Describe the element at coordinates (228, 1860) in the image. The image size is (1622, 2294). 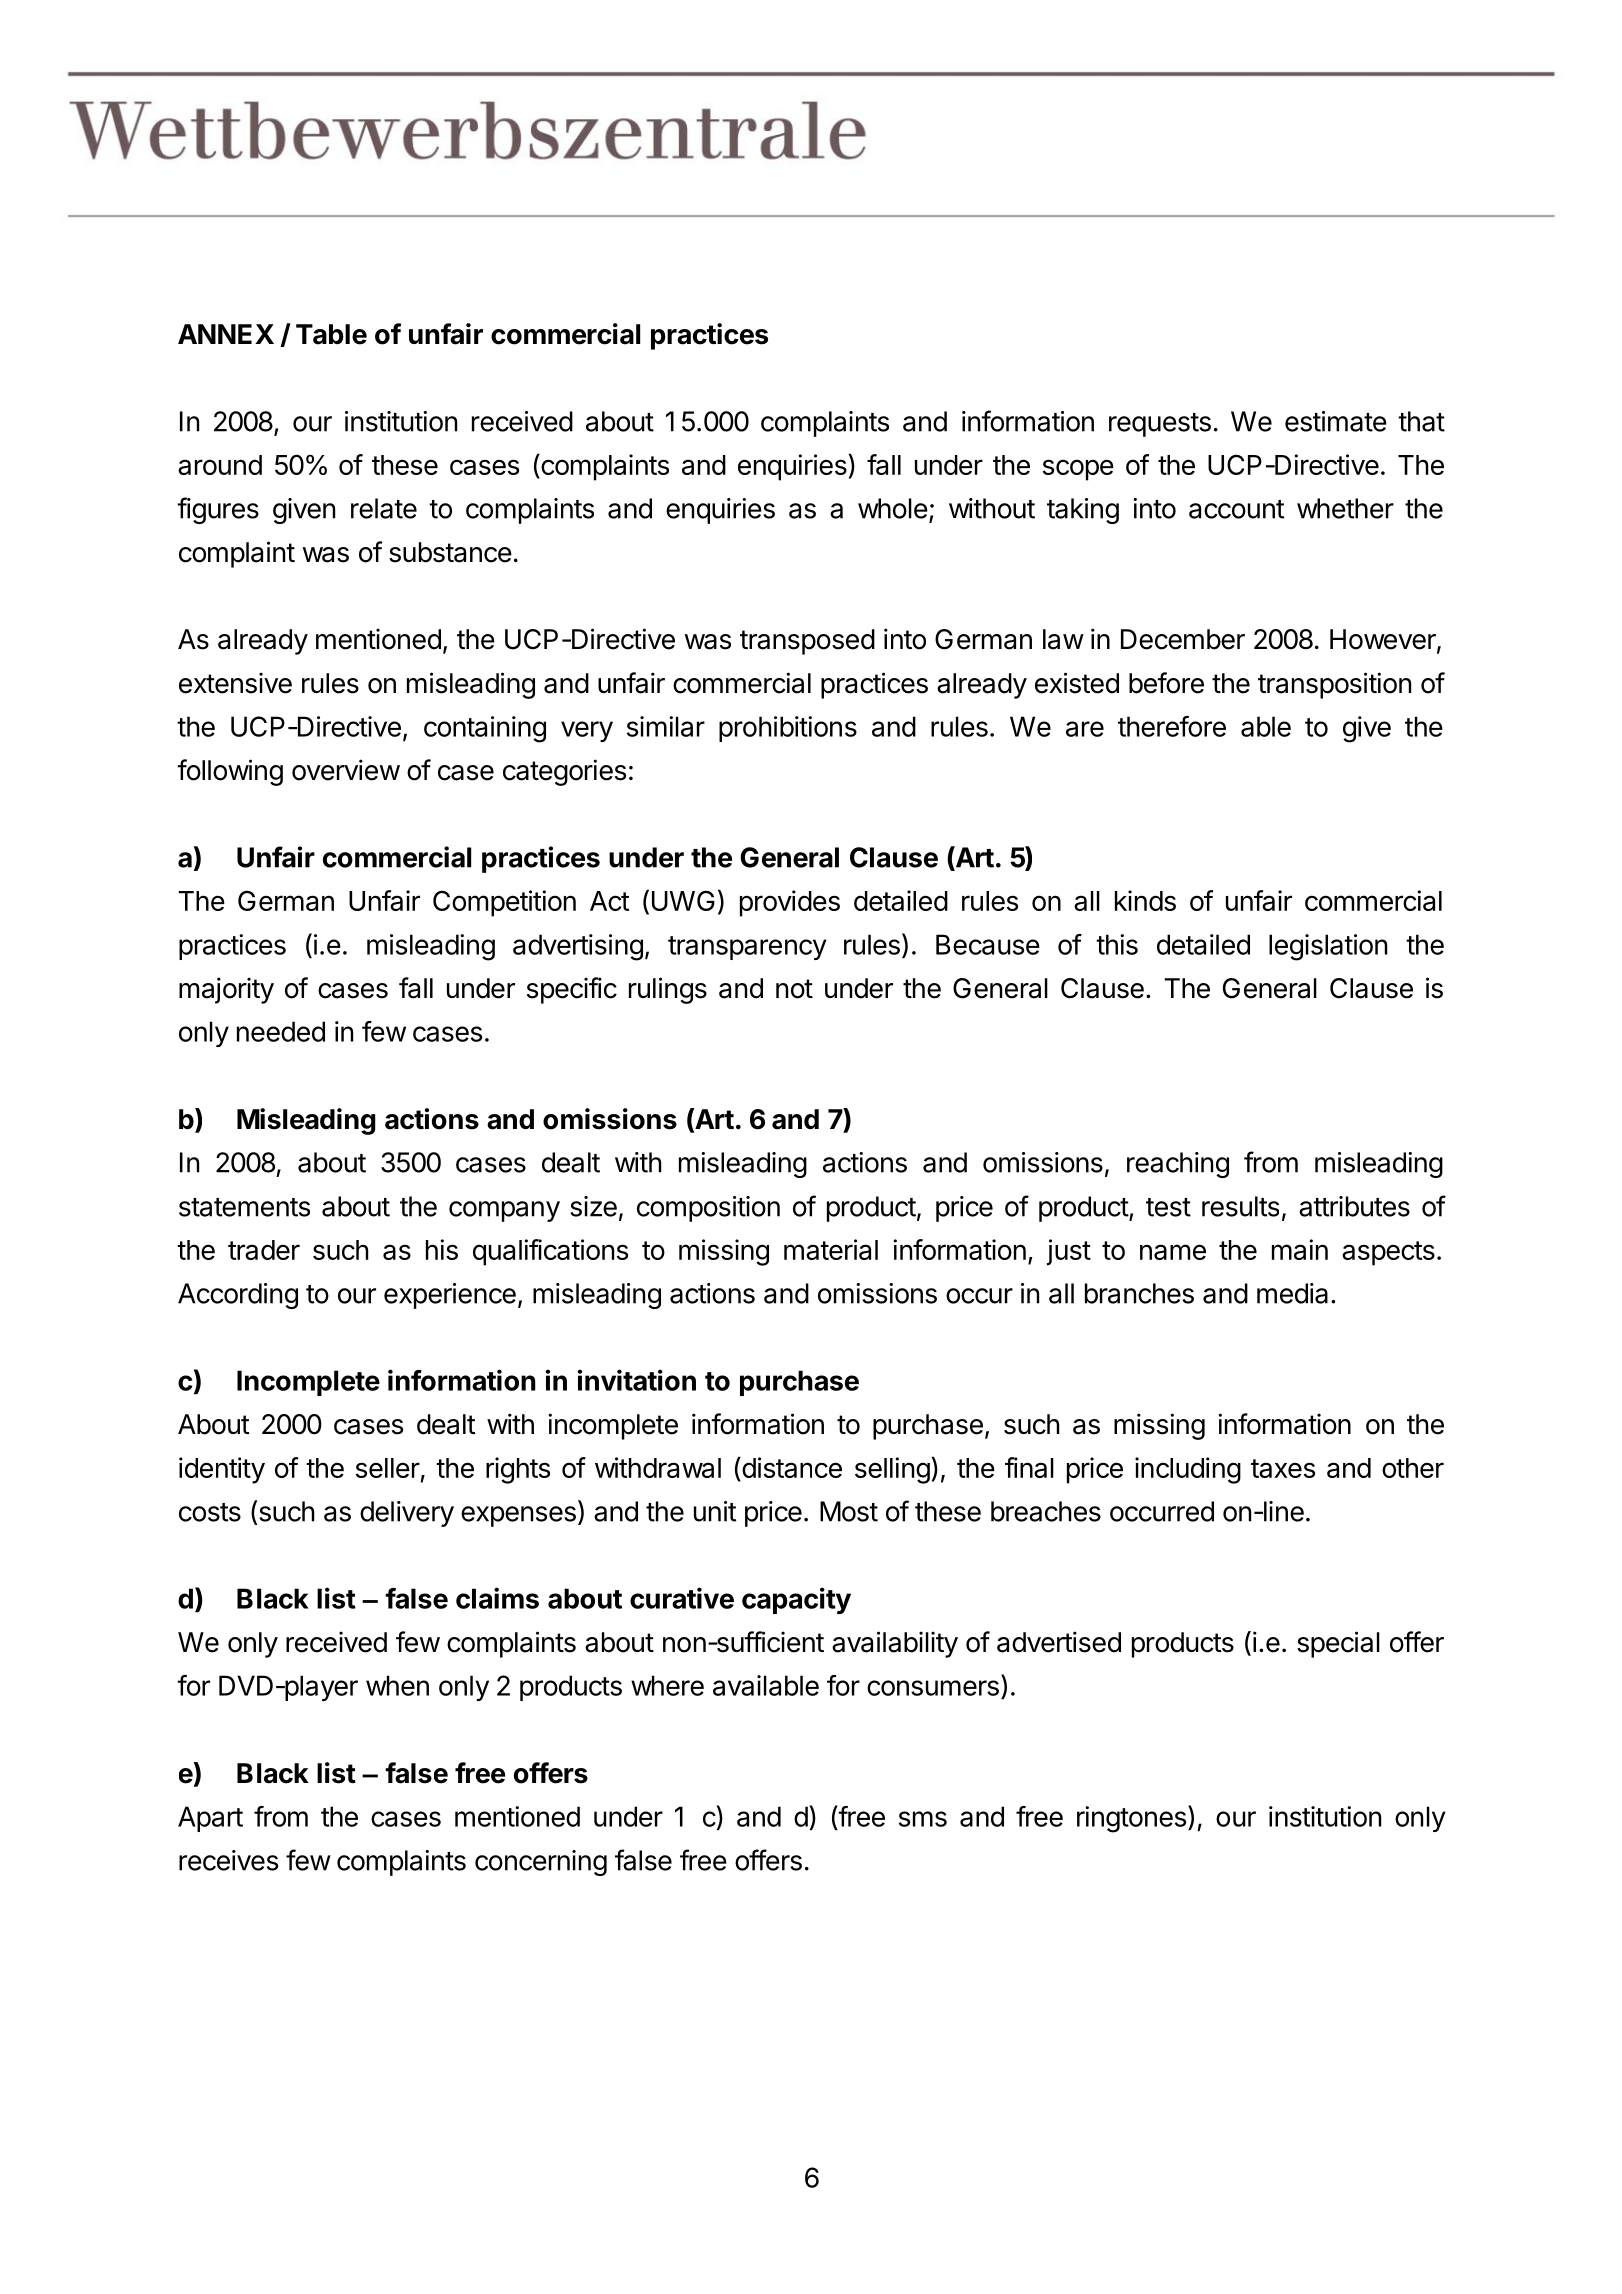
I see `receives` at that location.
